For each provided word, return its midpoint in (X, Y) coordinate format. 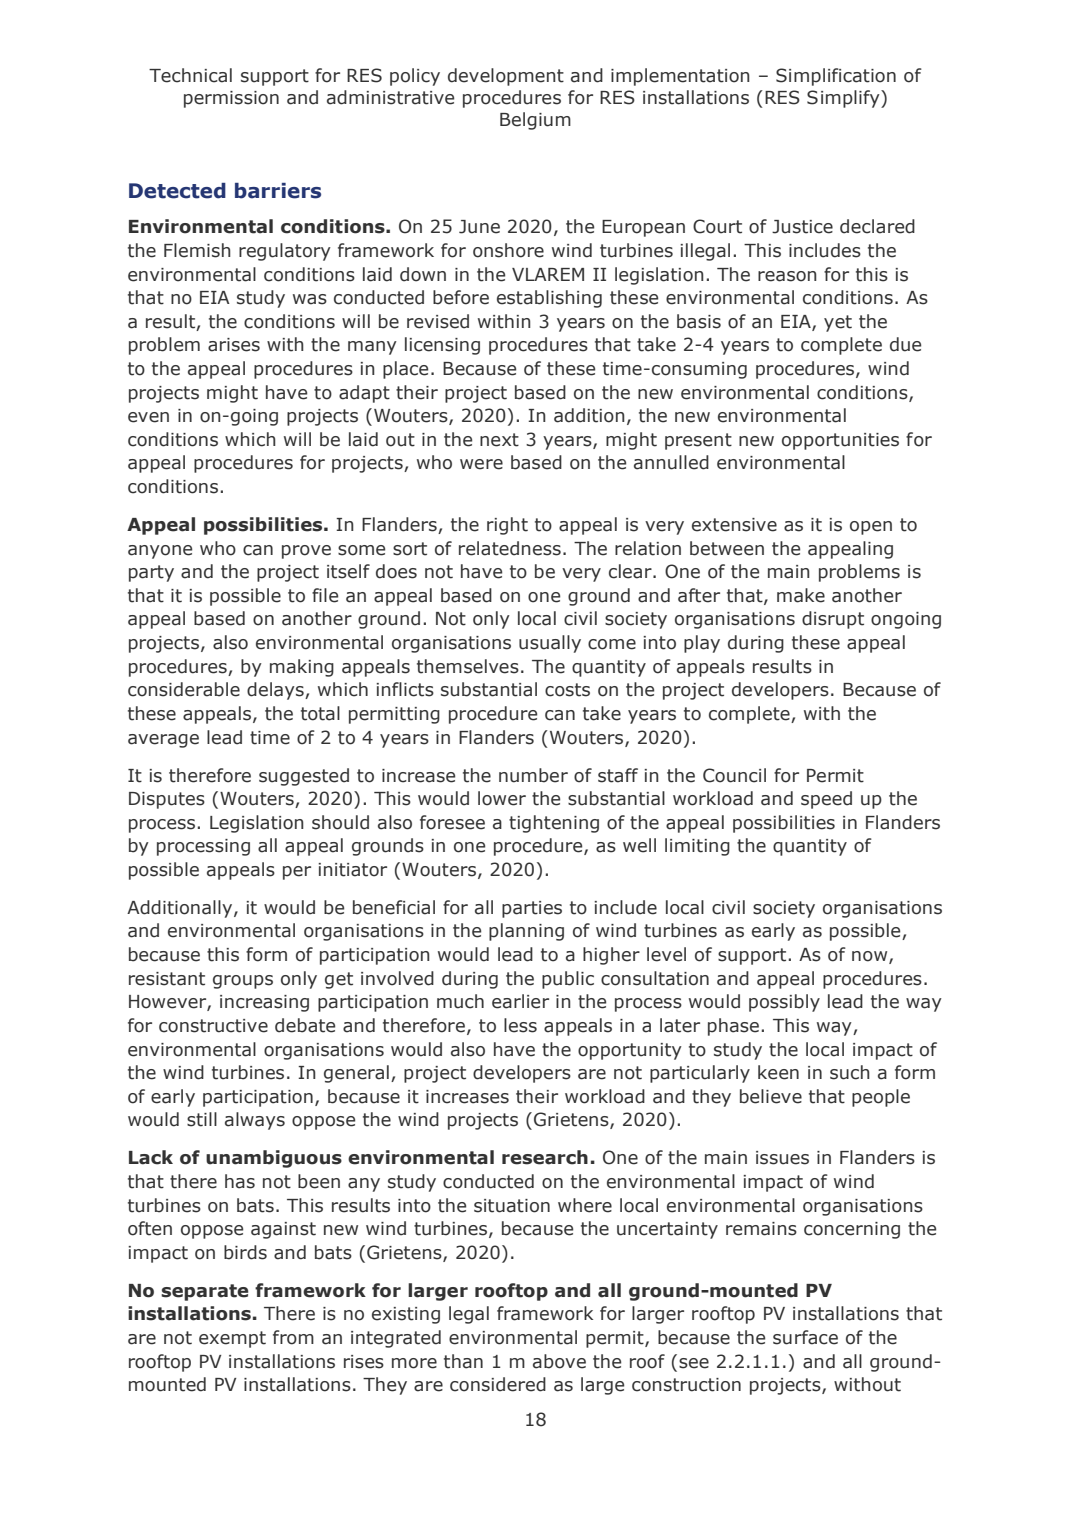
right (507, 526)
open (871, 528)
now (871, 957)
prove (306, 552)
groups (243, 982)
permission (231, 99)
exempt (232, 1339)
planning (526, 932)
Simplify (844, 99)
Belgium (535, 121)
